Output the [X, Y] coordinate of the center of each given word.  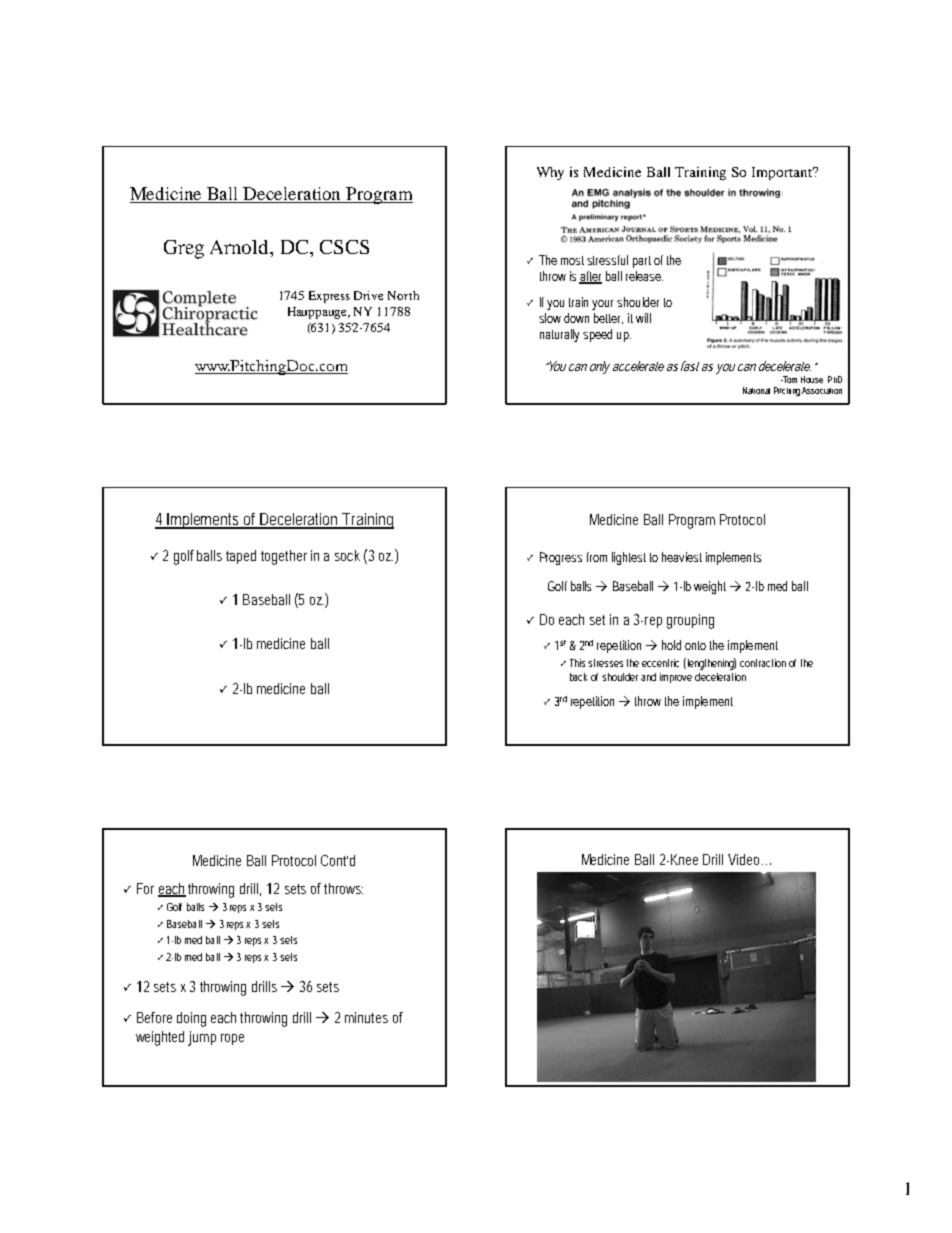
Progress [561, 558]
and [648, 677]
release [644, 276]
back [581, 677]
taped [244, 557]
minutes [366, 1017]
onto [695, 645]
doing [191, 1019]
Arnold [240, 247]
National [756, 390]
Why [550, 173]
